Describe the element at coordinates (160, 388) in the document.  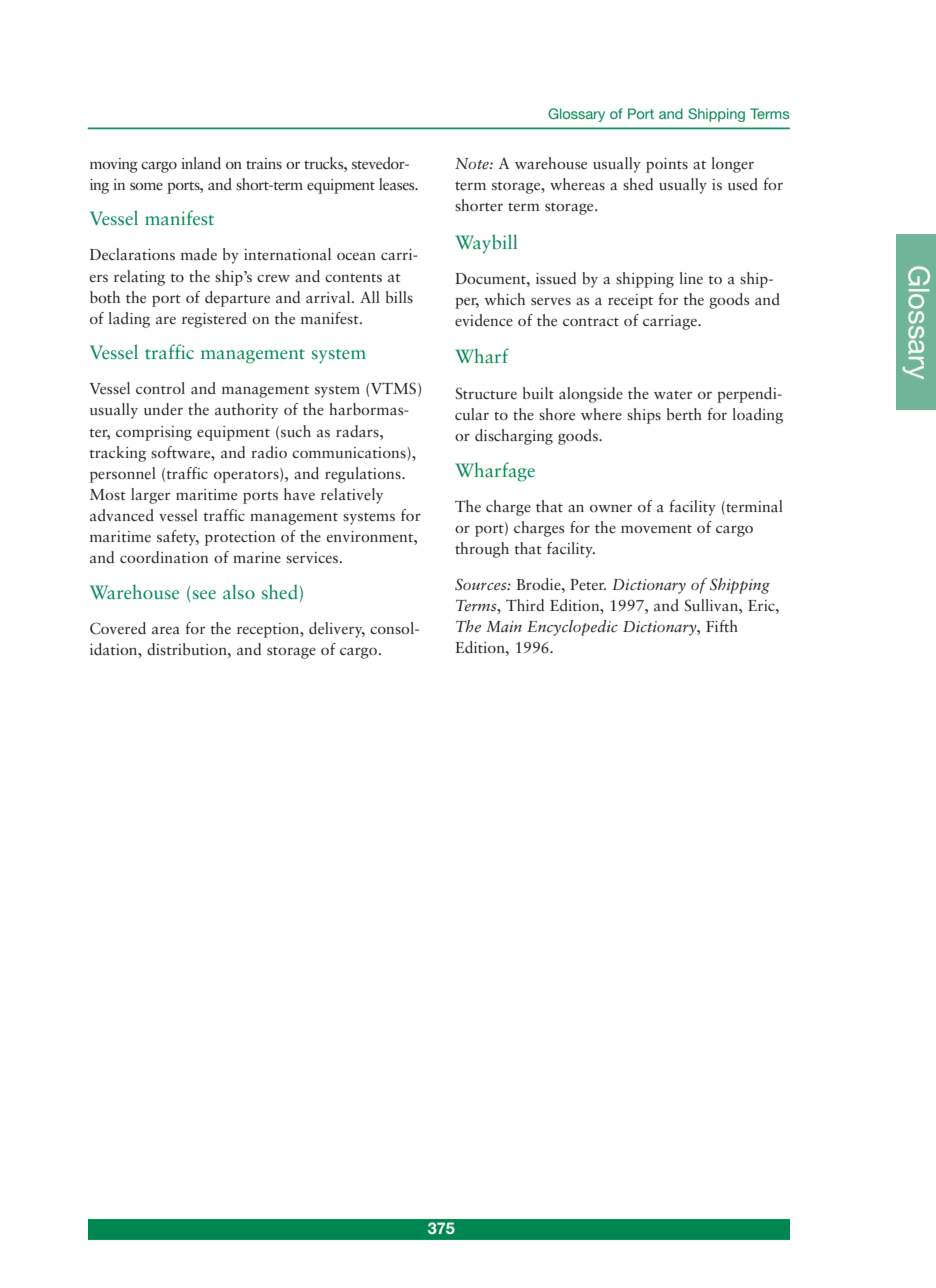
I see `control` at that location.
